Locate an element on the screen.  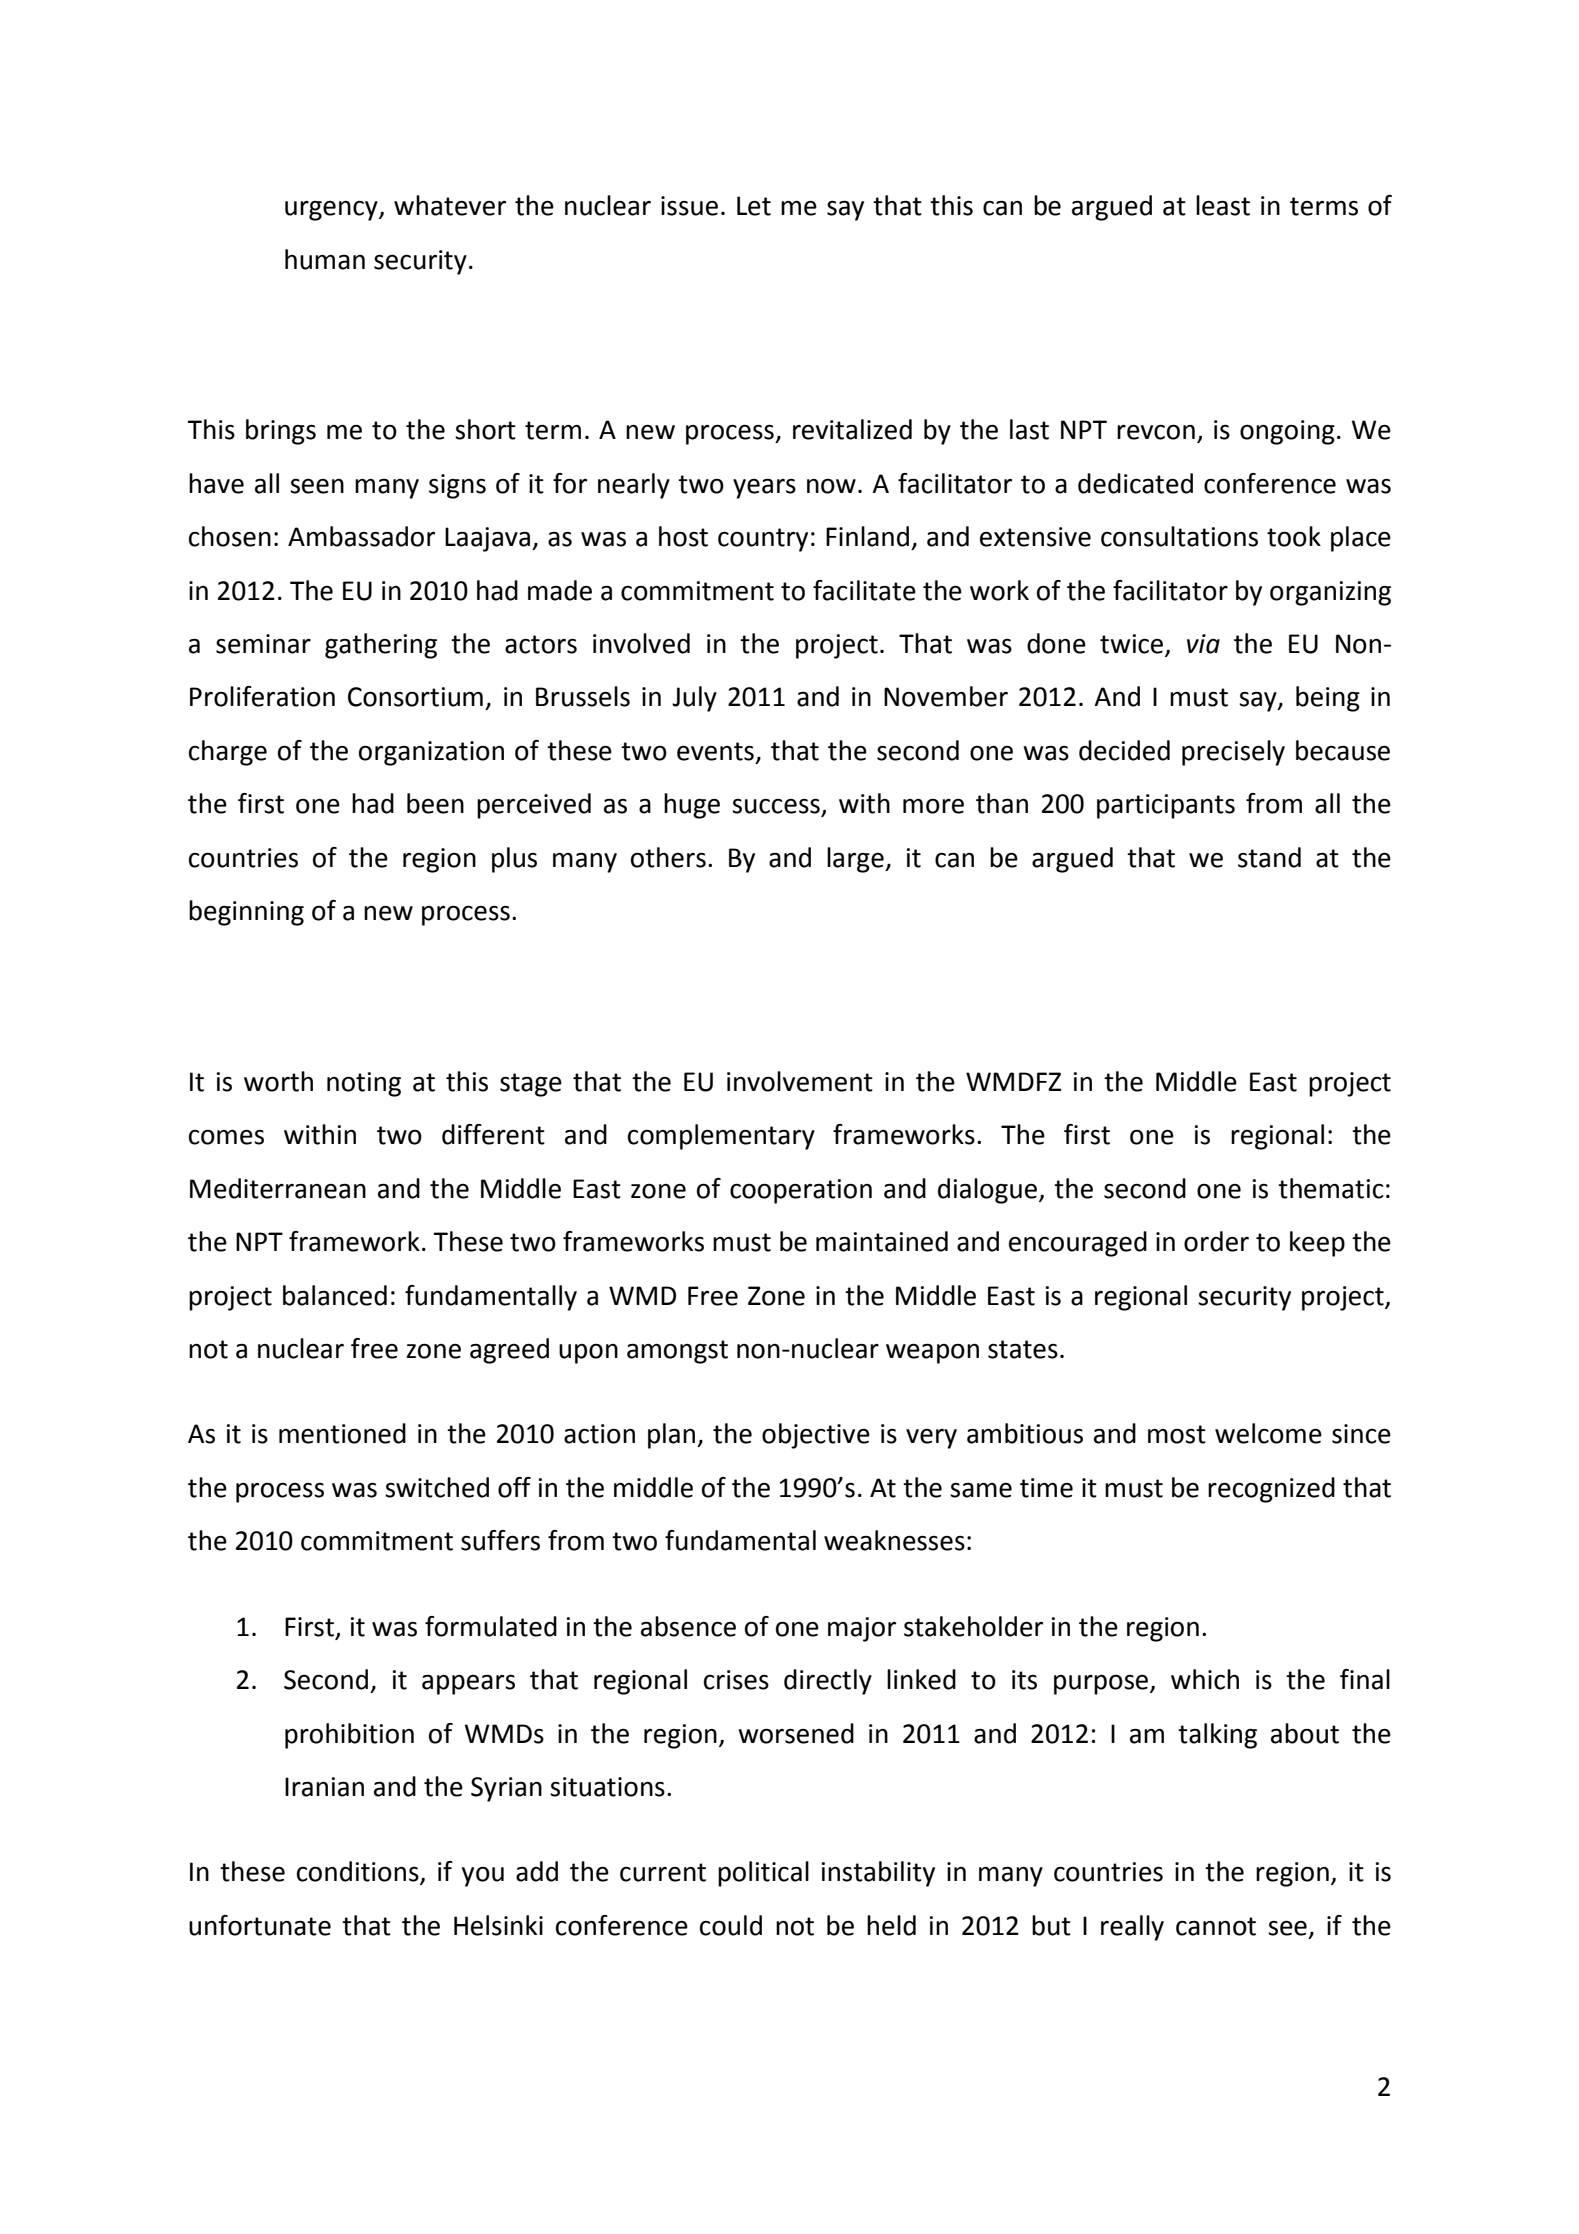
recognized is located at coordinates (1271, 1490).
